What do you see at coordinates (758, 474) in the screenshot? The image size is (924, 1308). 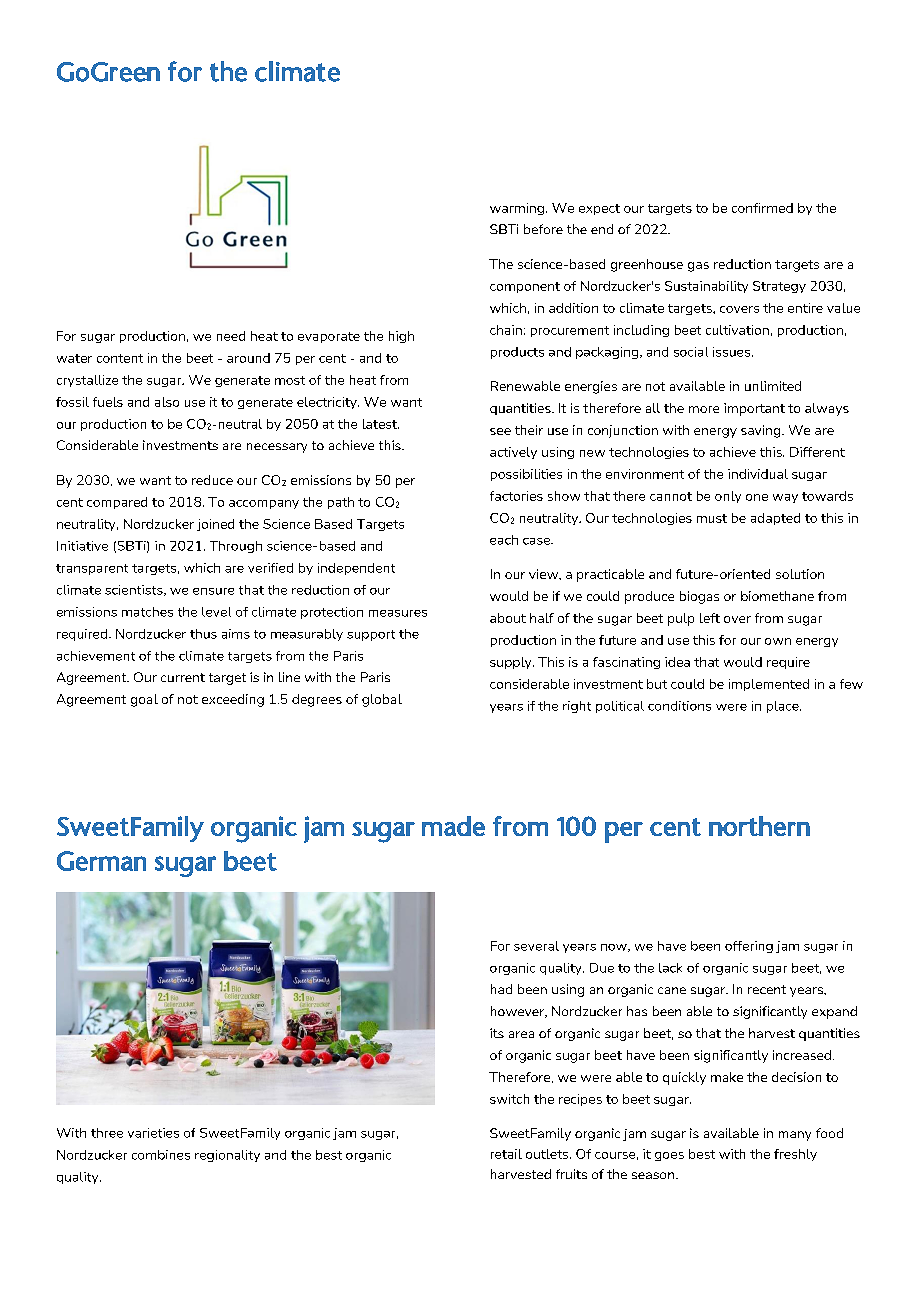 I see `individual` at bounding box center [758, 474].
